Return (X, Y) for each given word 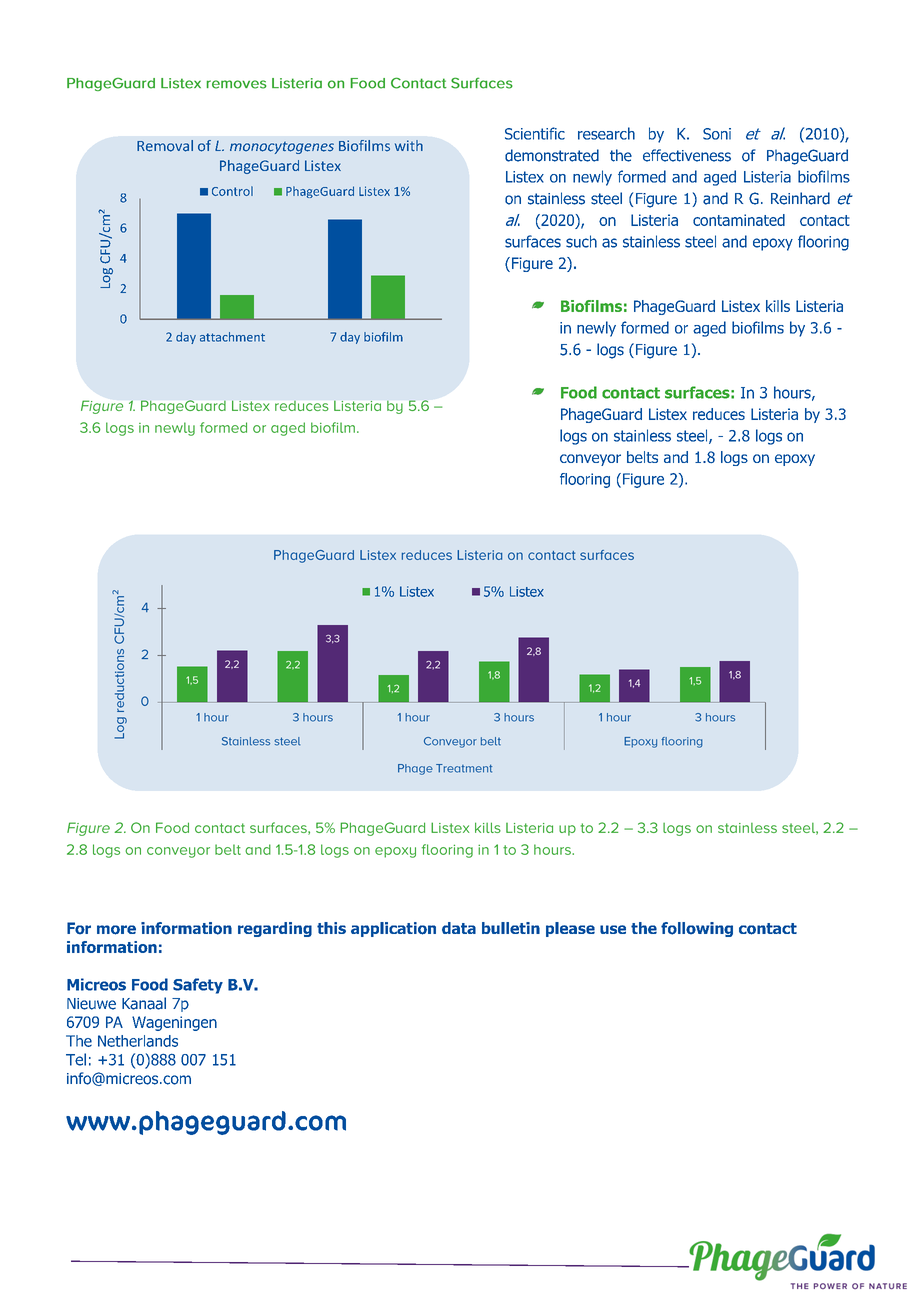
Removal (165, 146)
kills (778, 306)
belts (642, 457)
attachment (232, 337)
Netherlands (138, 1041)
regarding (275, 929)
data (459, 928)
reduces (719, 414)
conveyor (590, 460)
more (116, 930)
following (697, 929)
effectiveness (687, 155)
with (409, 145)
